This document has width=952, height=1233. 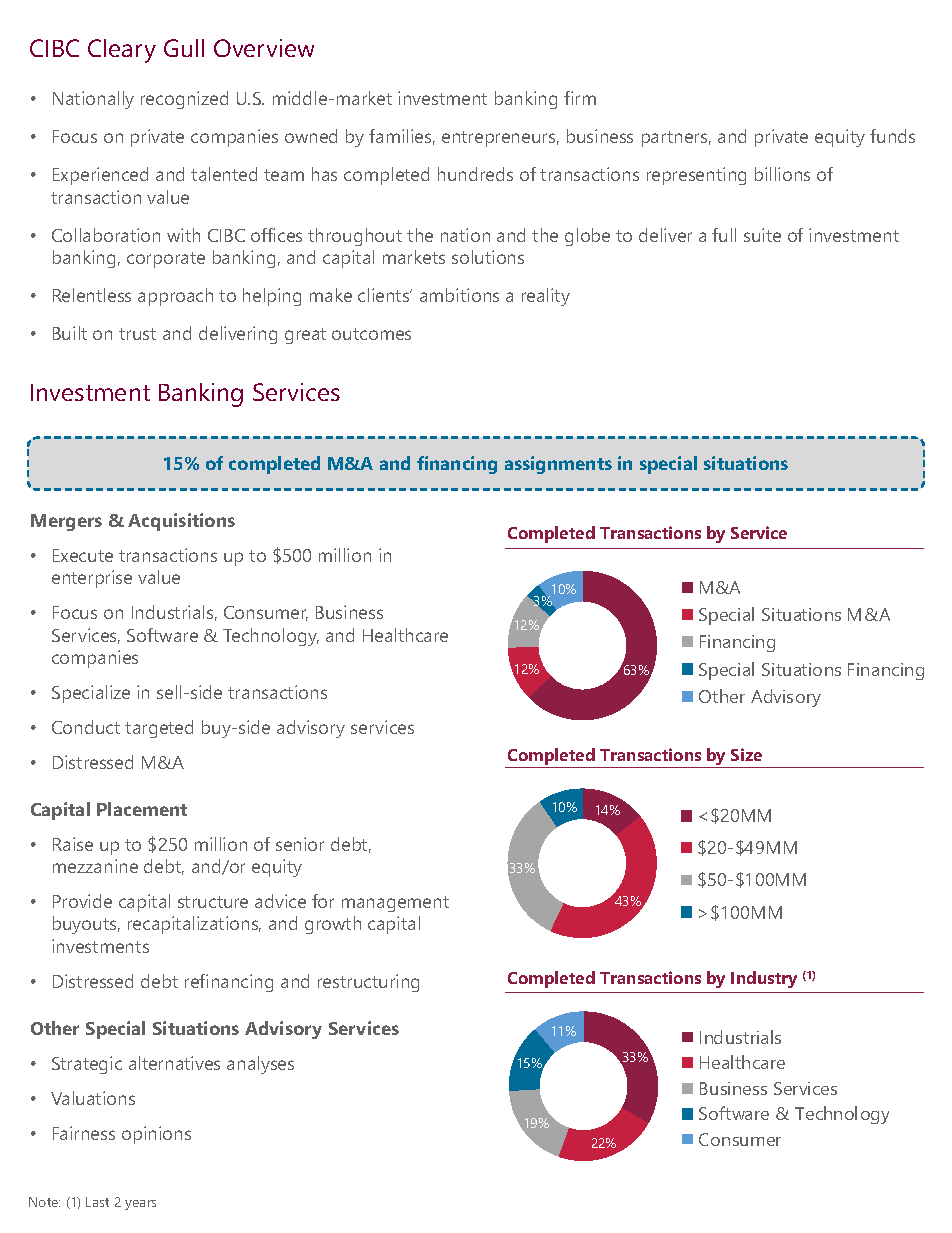 What do you see at coordinates (746, 754) in the document?
I see `Size` at bounding box center [746, 754].
